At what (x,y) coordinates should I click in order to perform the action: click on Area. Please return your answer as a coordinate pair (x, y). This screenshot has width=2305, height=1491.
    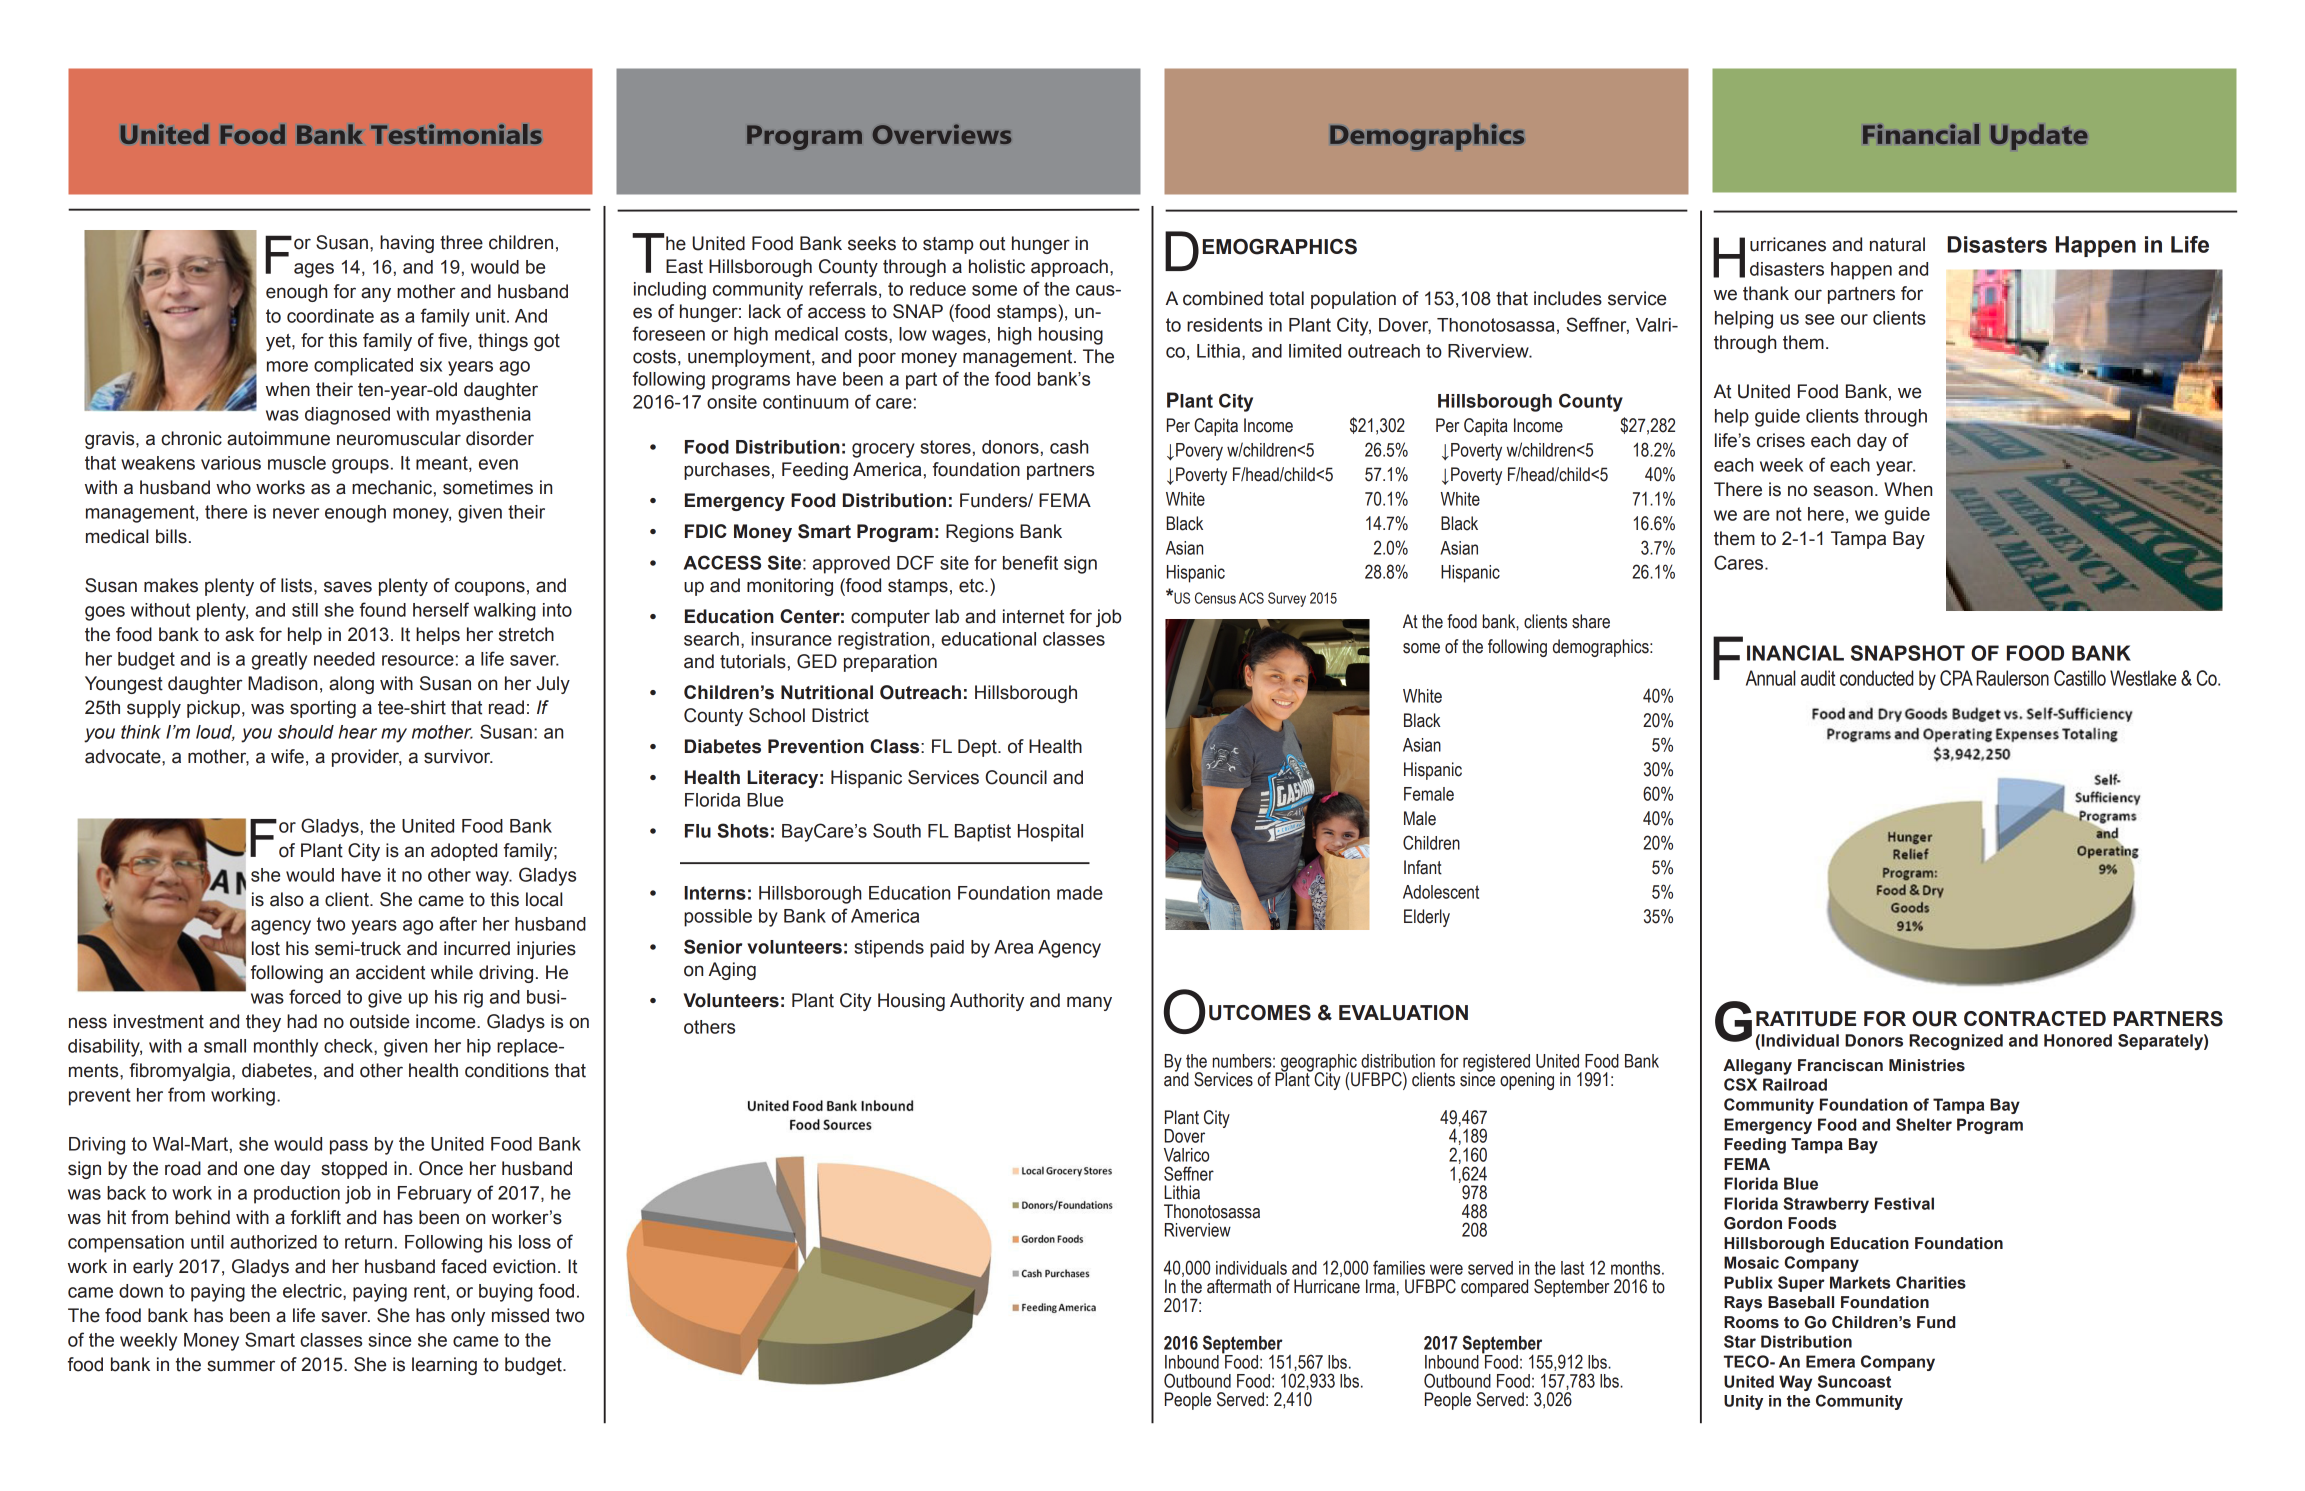
    Looking at the image, I should click on (1013, 947).
